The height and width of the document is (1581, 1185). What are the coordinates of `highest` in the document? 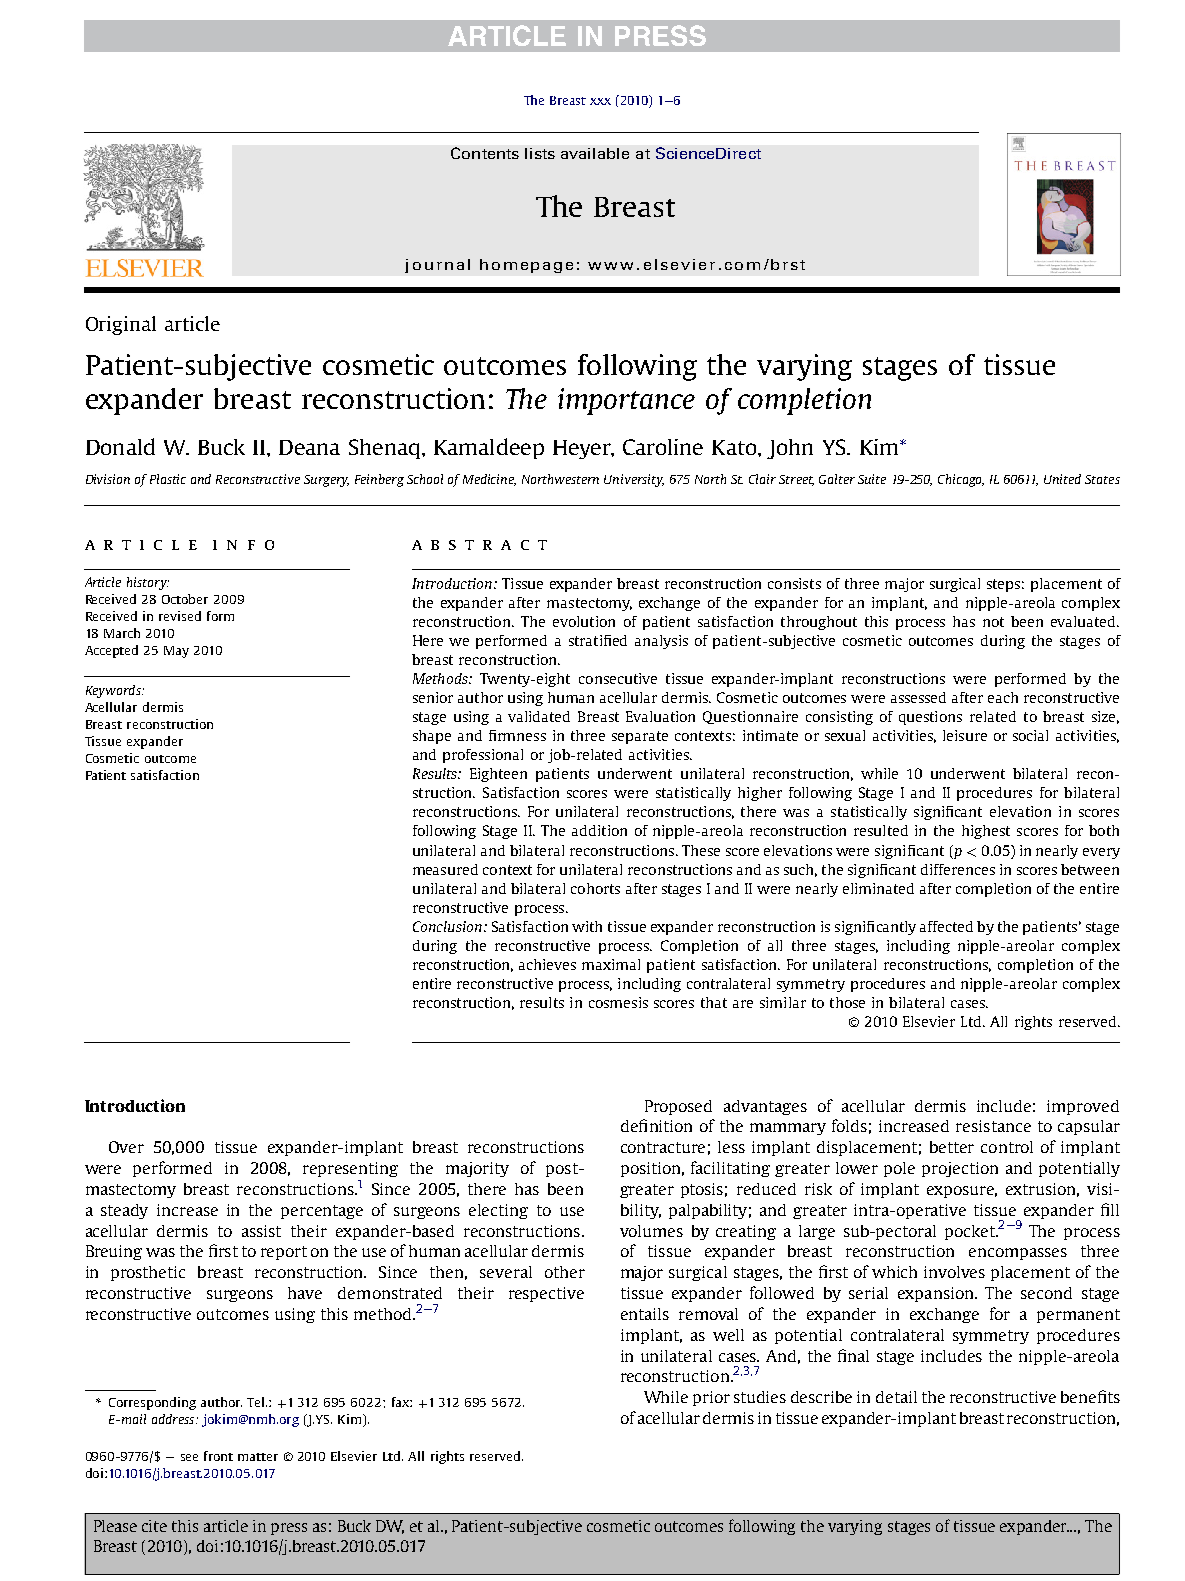 It's located at (986, 832).
